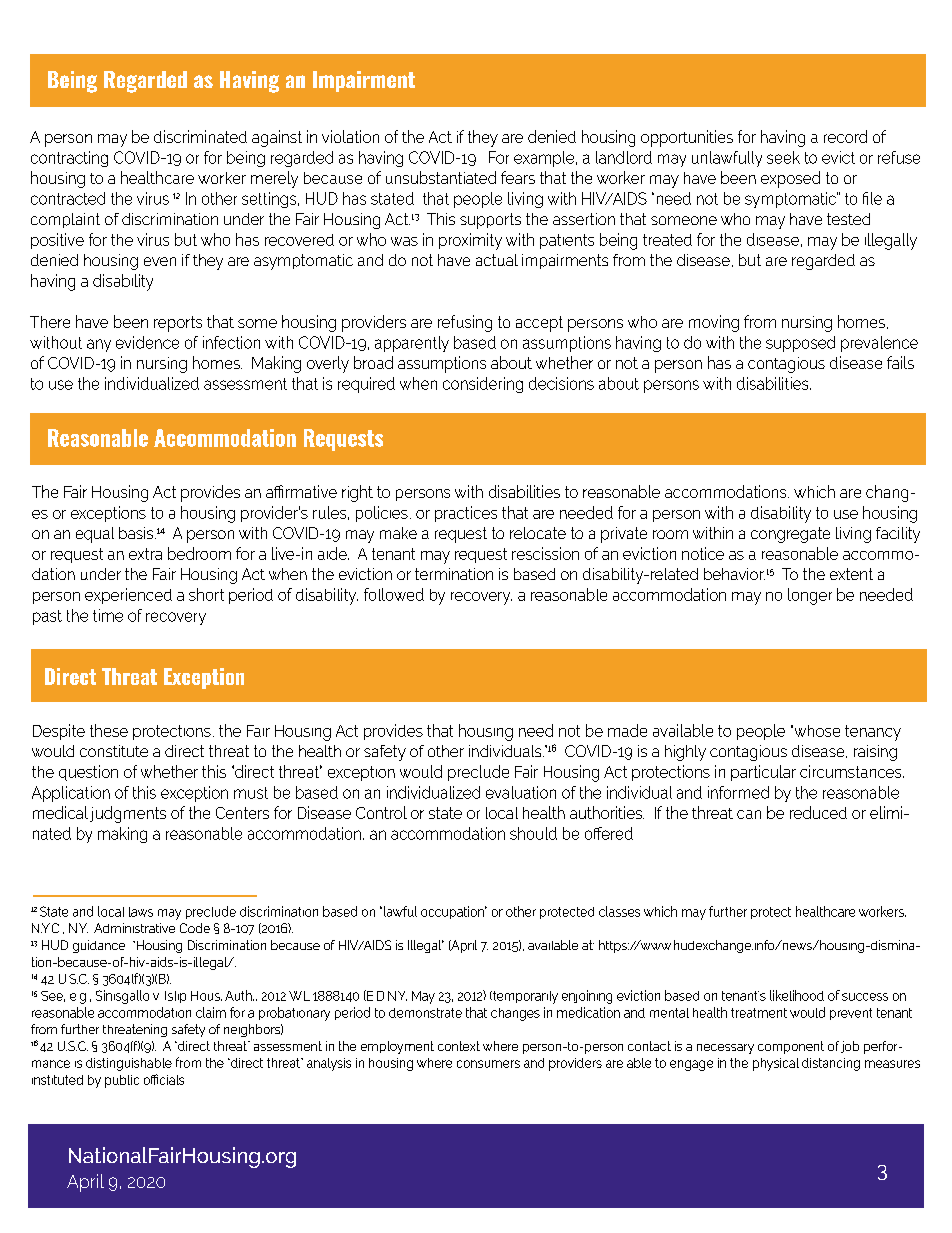  Describe the element at coordinates (394, 594) in the image. I see `followed` at that location.
